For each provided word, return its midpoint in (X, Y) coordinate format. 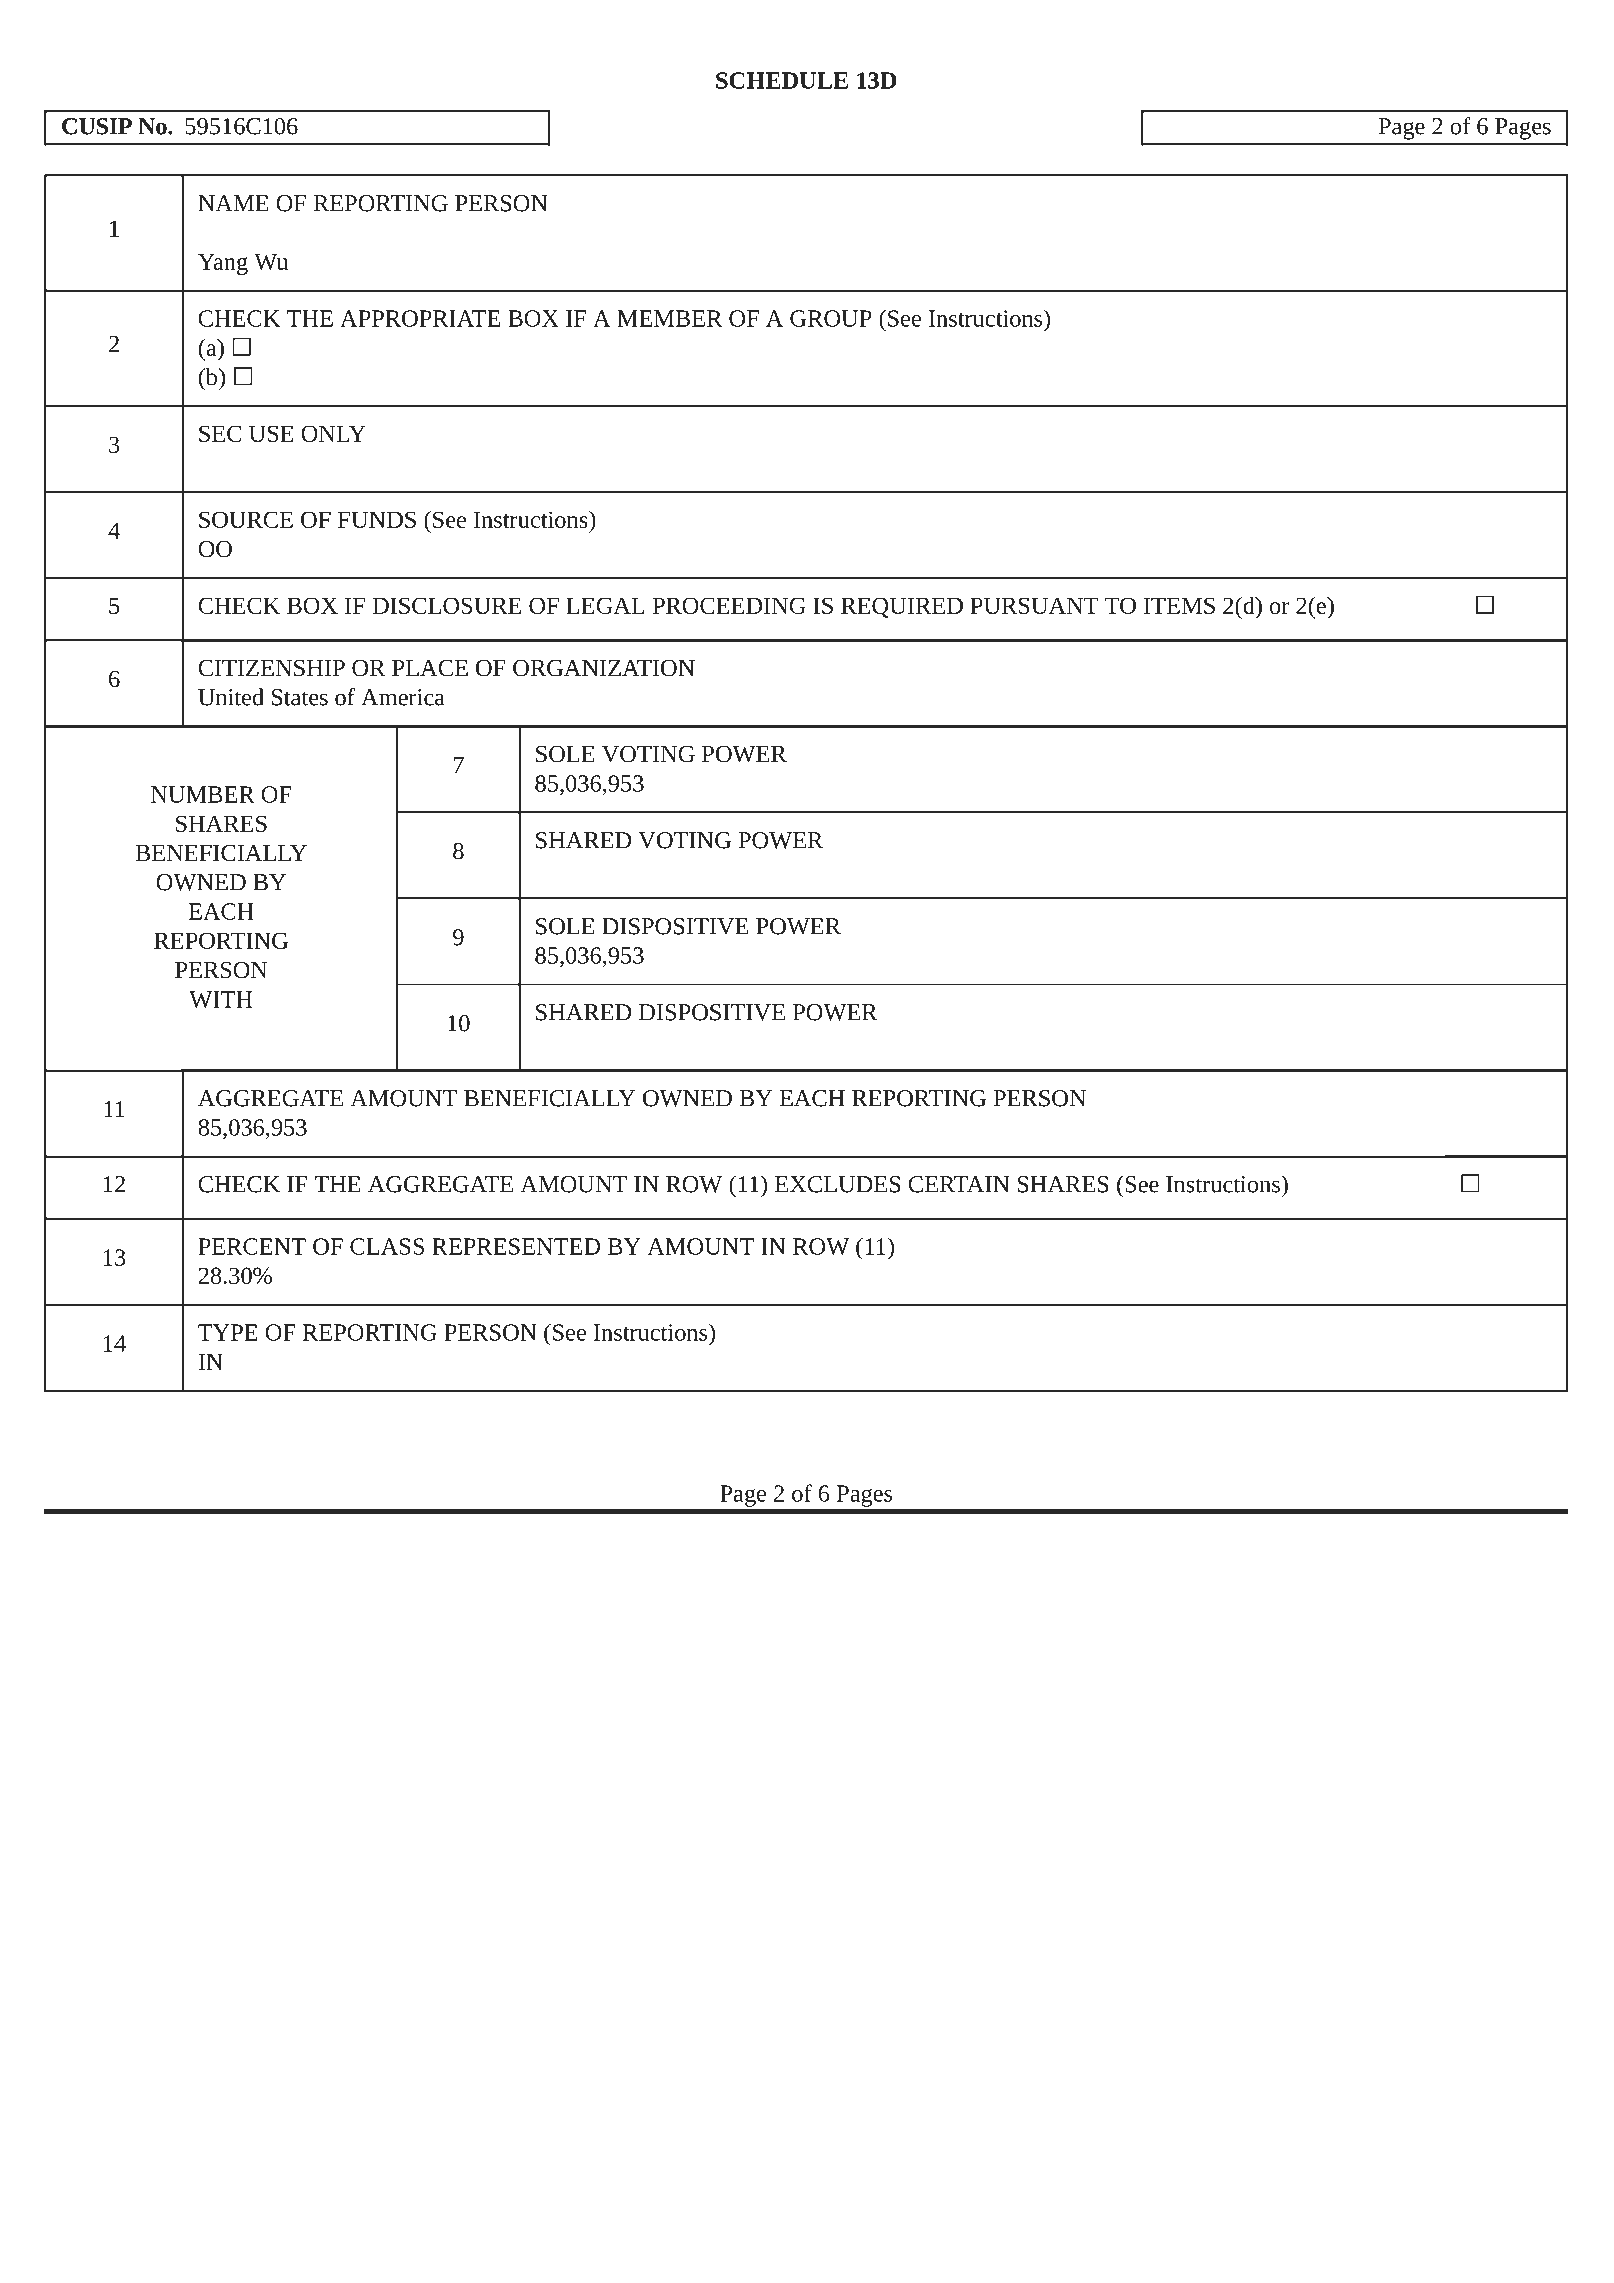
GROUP (831, 318)
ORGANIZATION (604, 668)
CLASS (387, 1246)
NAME (233, 203)
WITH (221, 999)
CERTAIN (959, 1184)
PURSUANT (1034, 605)
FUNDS (377, 519)
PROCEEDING (729, 605)
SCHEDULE (782, 80)
